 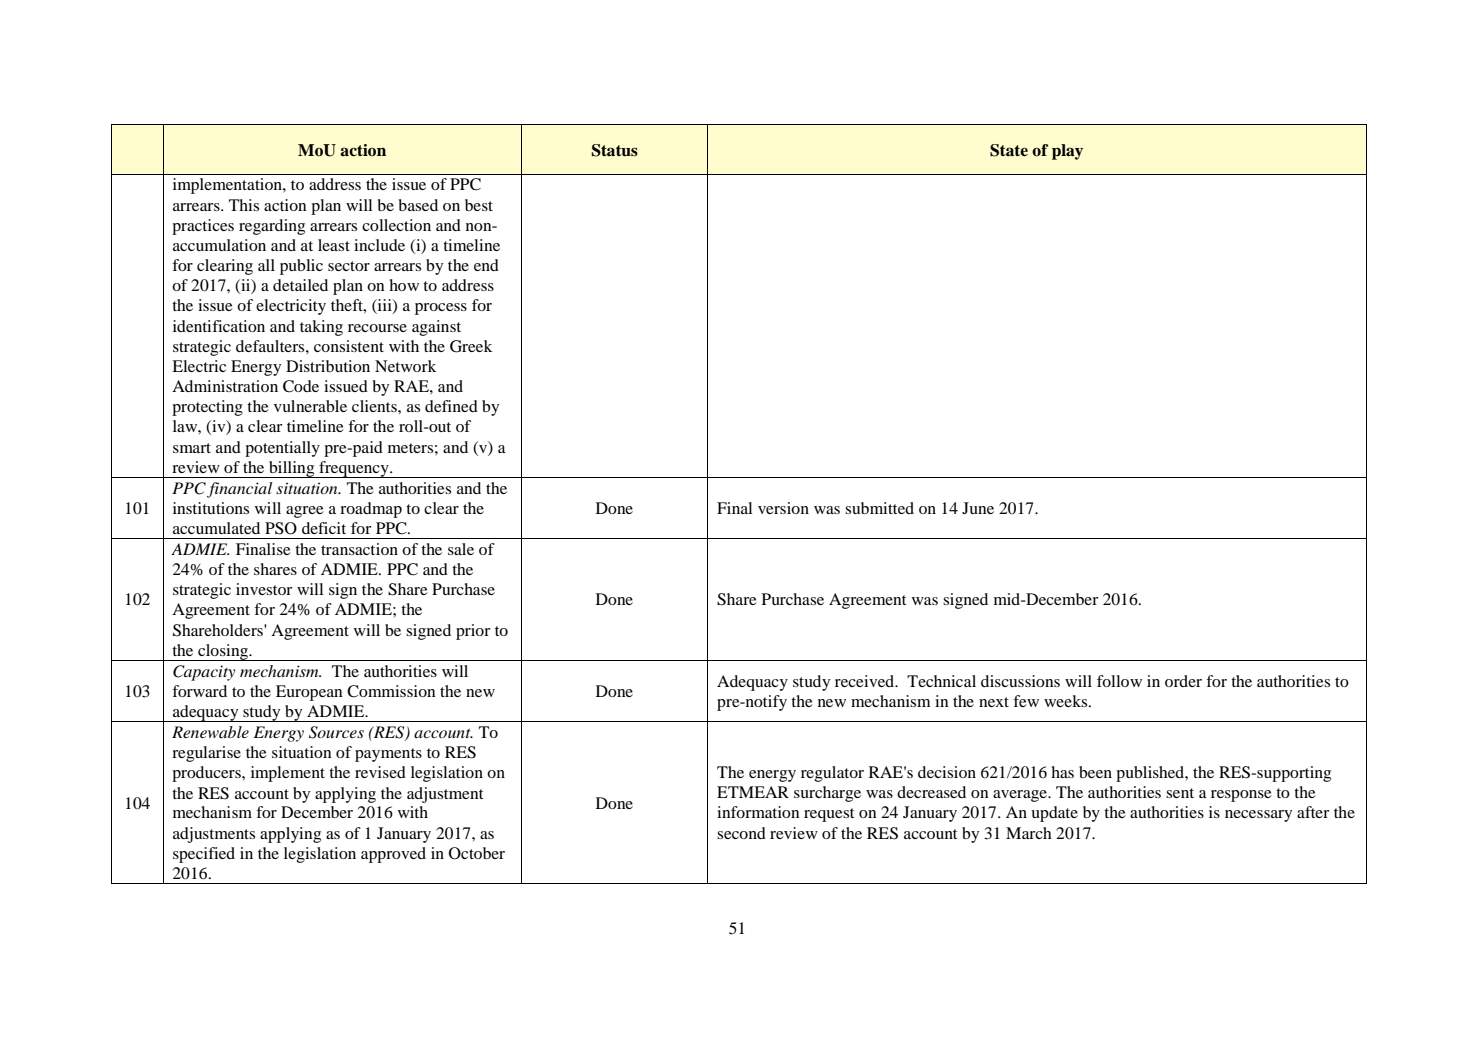 What do you see at coordinates (282, 449) in the document?
I see `potentially` at bounding box center [282, 449].
